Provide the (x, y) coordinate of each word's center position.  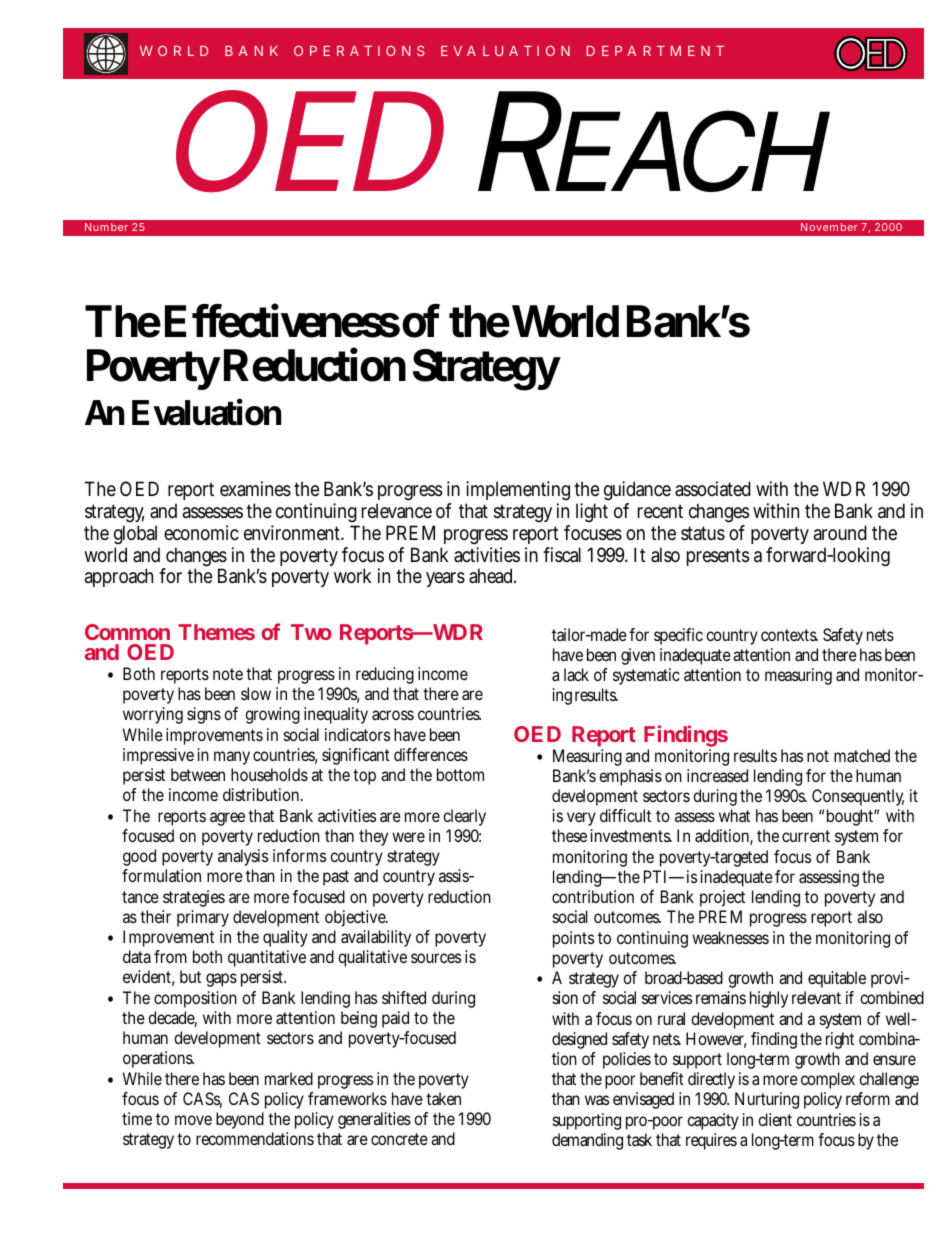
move (193, 1120)
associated (713, 489)
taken (443, 1098)
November (829, 227)
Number (106, 227)
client (775, 1119)
